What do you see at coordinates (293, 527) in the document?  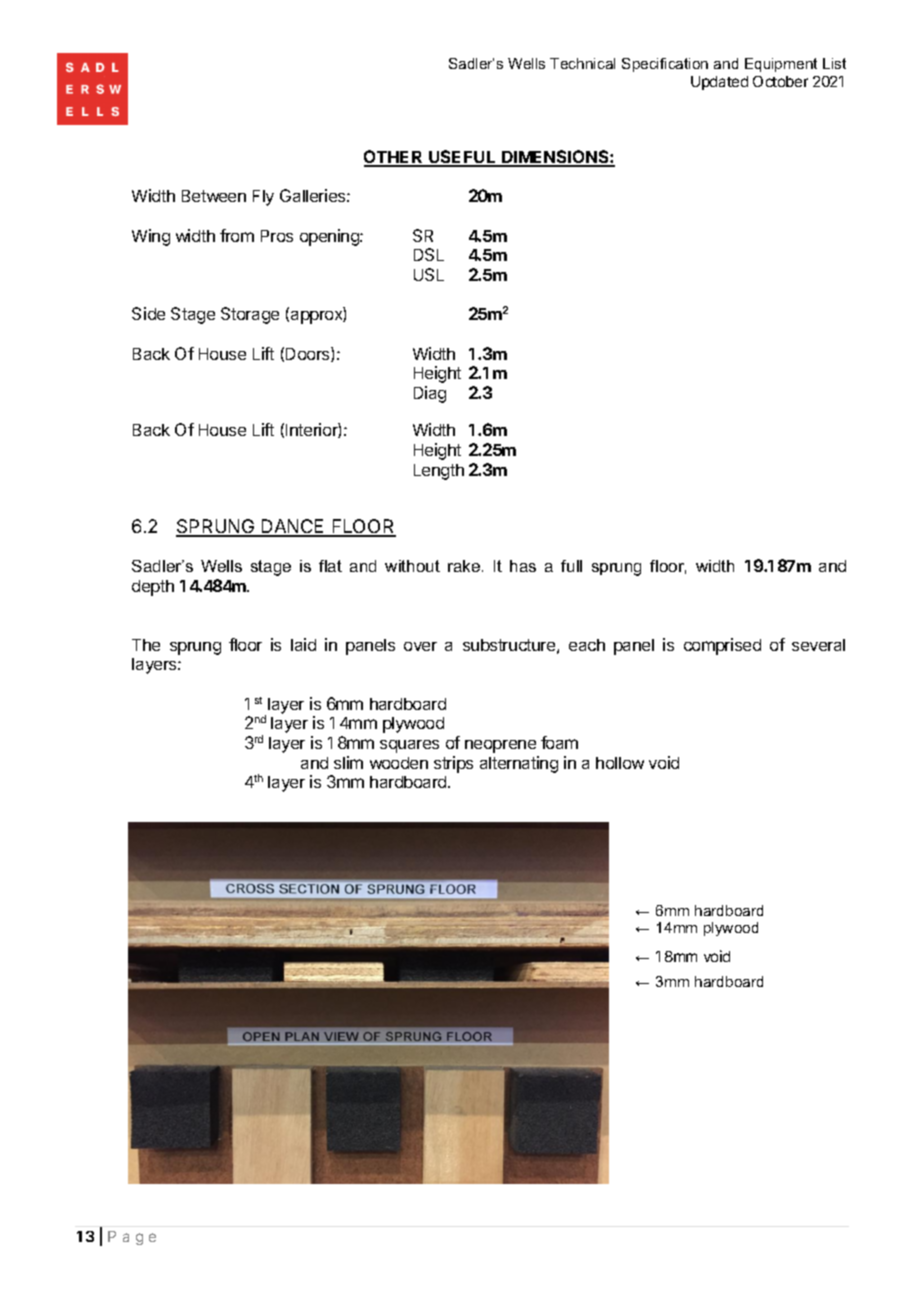 I see `DANCE` at bounding box center [293, 527].
